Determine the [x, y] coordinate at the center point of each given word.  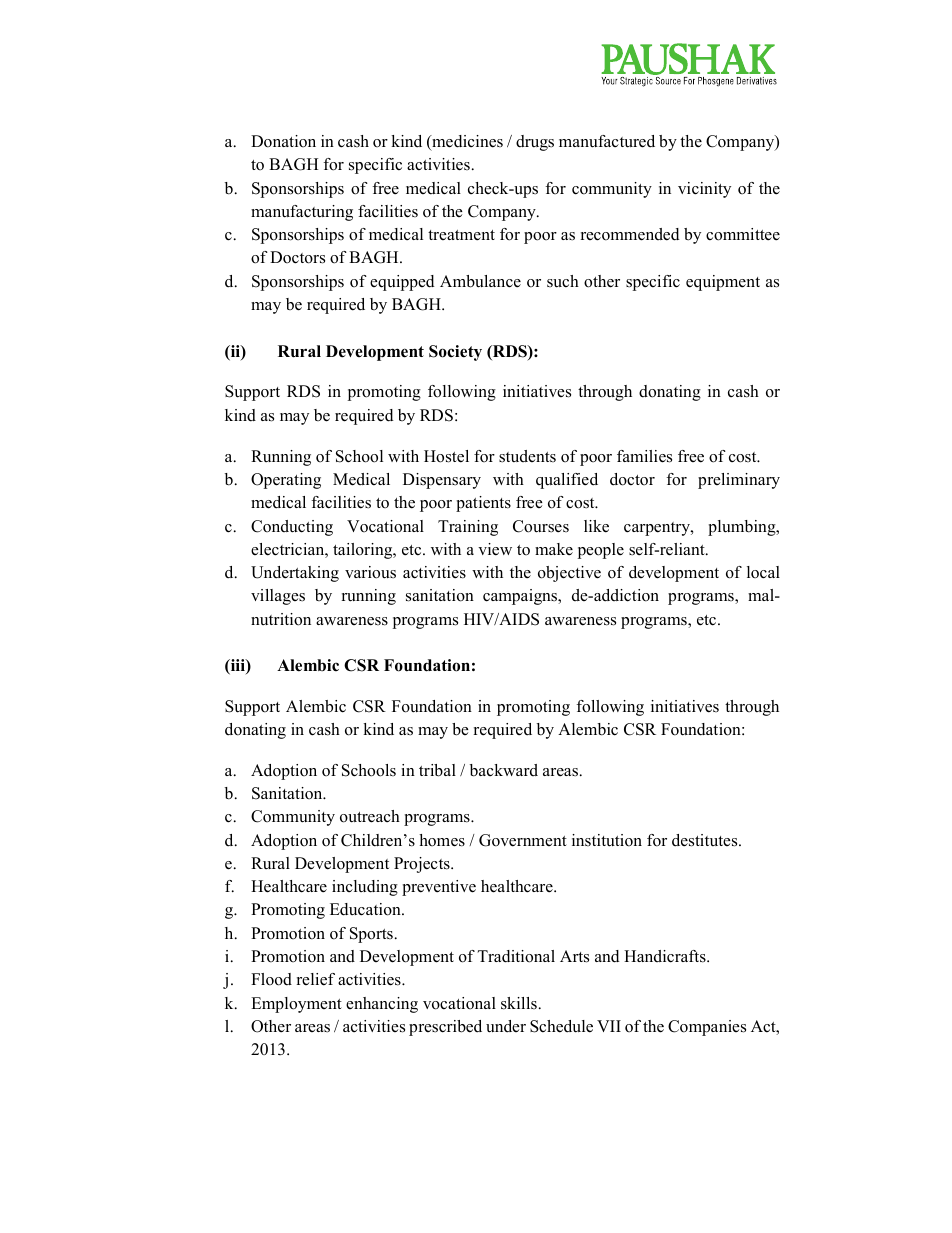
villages [278, 597]
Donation [283, 141]
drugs [535, 143]
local [763, 572]
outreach [370, 816]
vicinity [704, 190]
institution [607, 840]
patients [483, 504]
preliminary [739, 481]
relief [316, 979]
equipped [402, 283]
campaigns [521, 597]
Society [455, 353]
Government [523, 840]
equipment [723, 283]
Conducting [292, 528]
